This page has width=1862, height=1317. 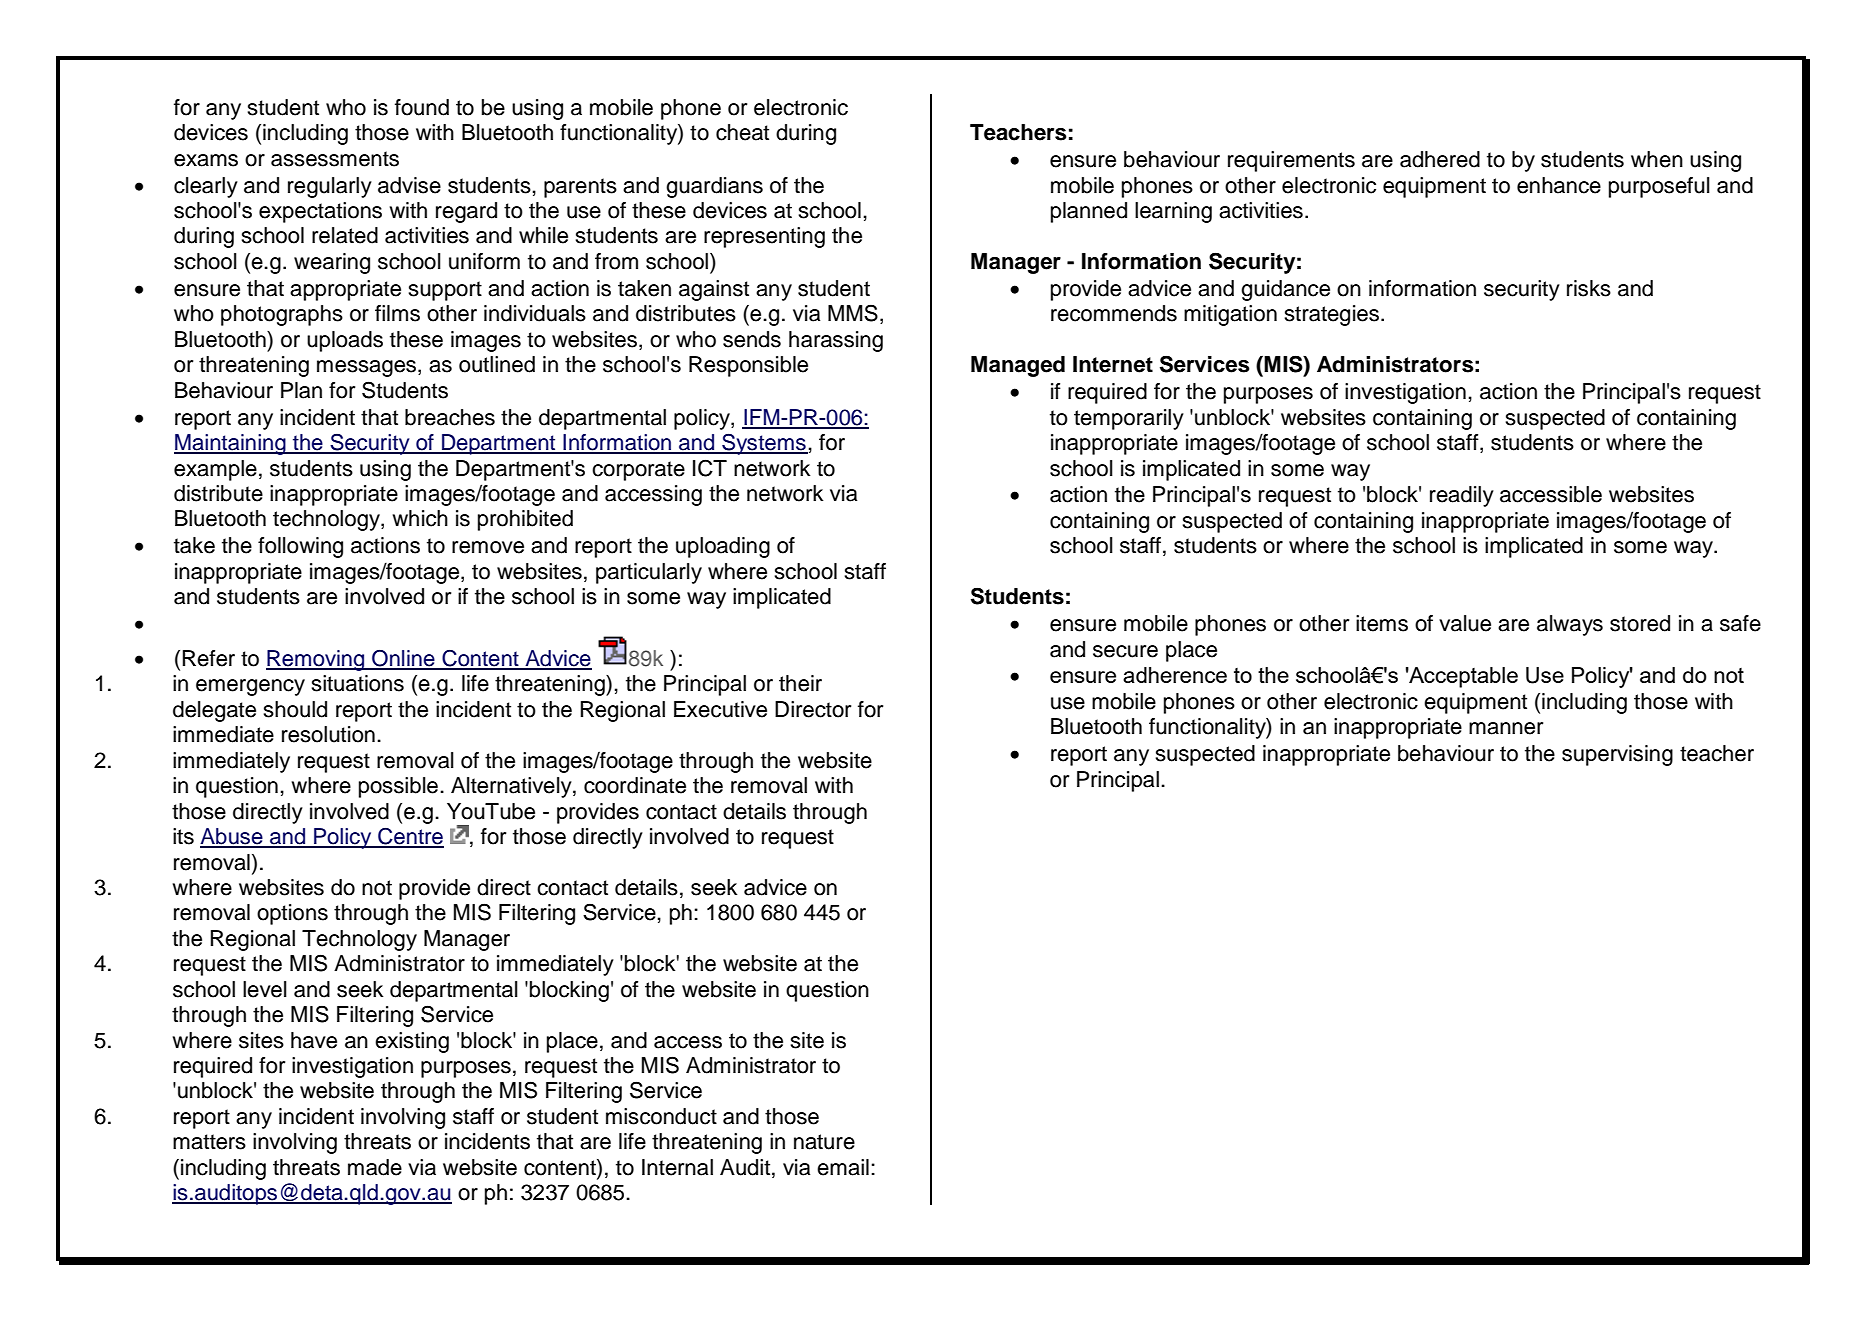 I want to click on coordinate, so click(x=635, y=785).
